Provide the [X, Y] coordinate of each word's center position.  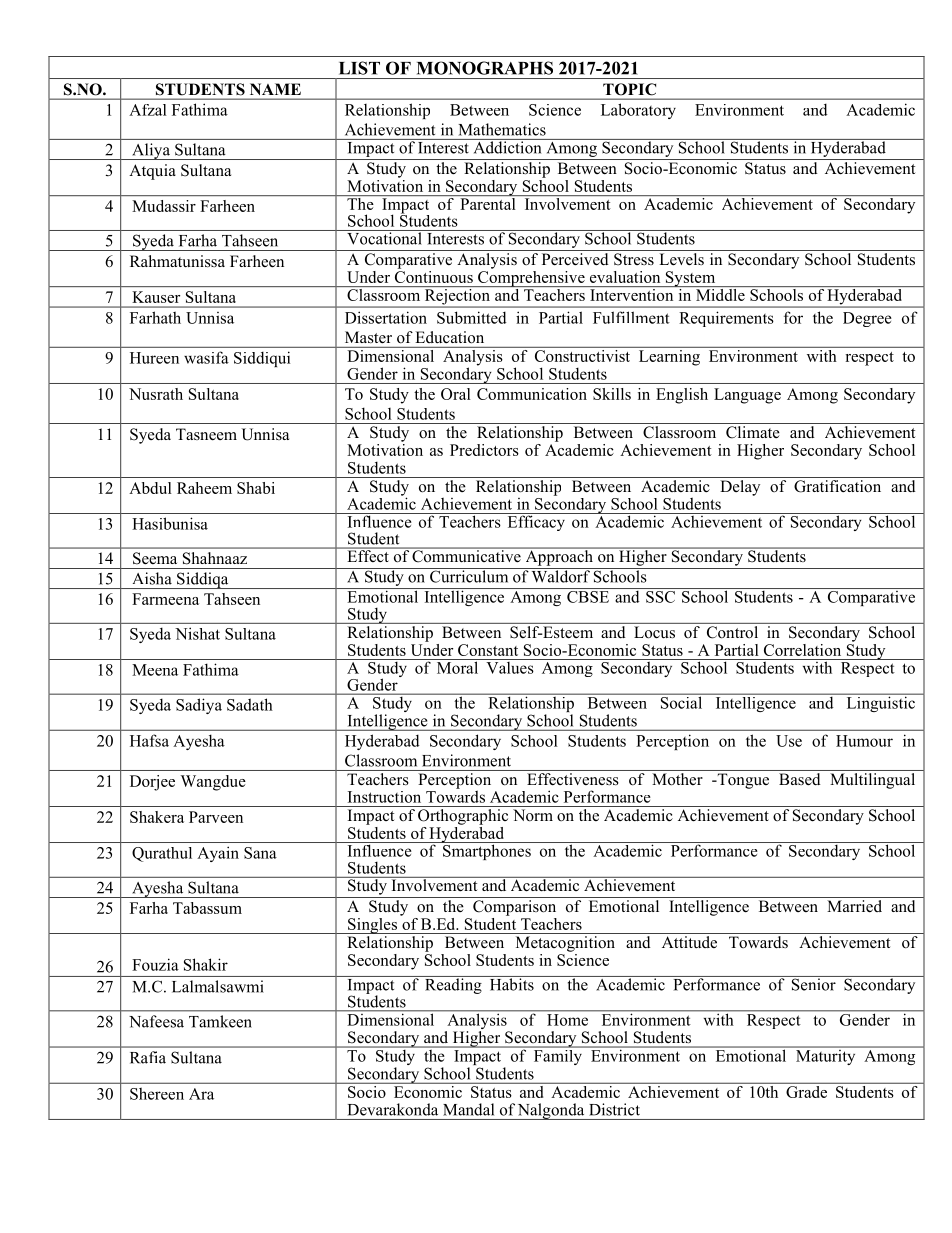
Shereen [157, 1093]
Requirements [726, 319]
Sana [260, 853]
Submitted [472, 317]
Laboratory [638, 111]
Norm [533, 815]
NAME [275, 89]
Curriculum [469, 575]
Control [732, 632]
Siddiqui [262, 359]
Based [799, 779]
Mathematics [502, 129]
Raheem [204, 488]
